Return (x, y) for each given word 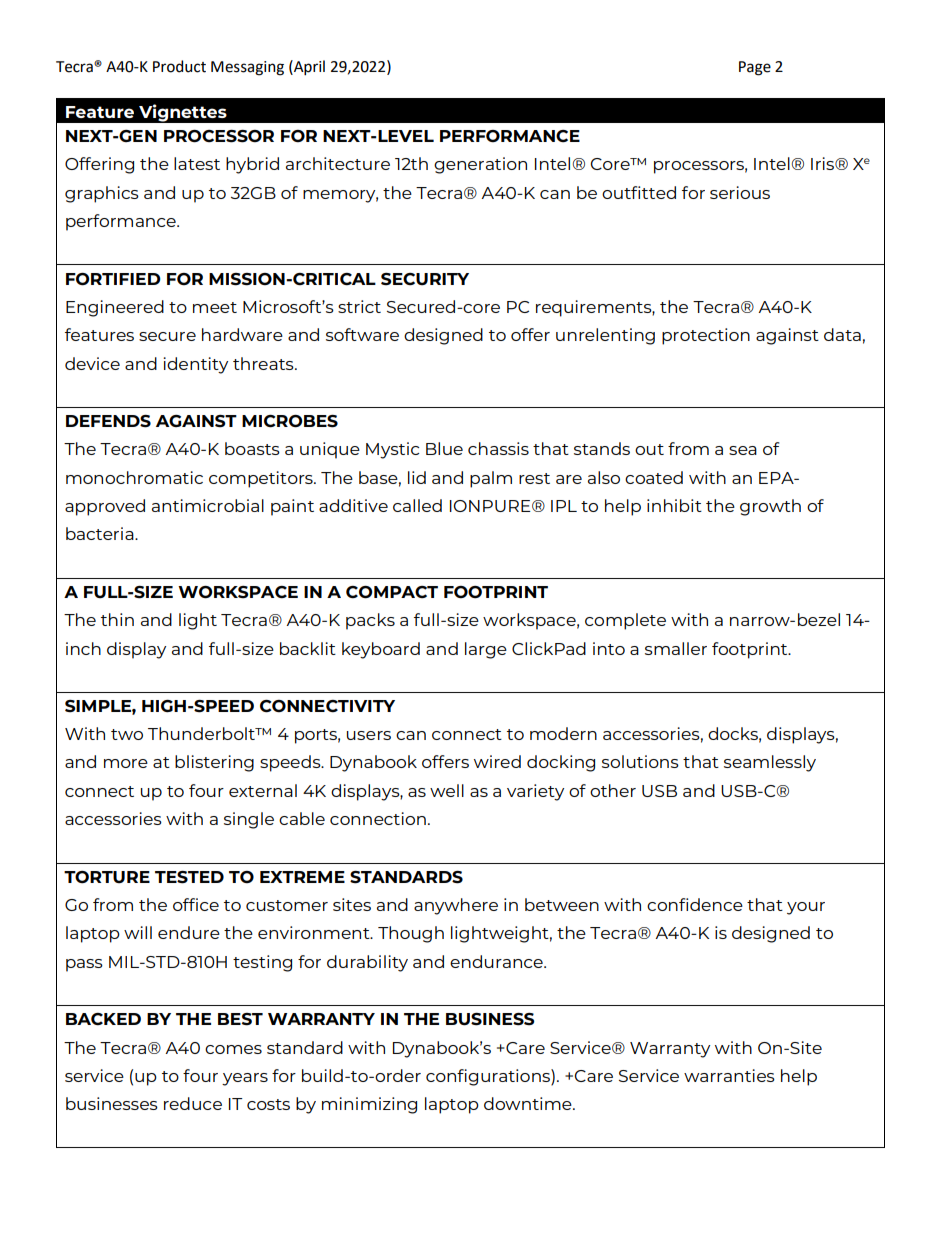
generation (480, 165)
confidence (695, 904)
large (486, 650)
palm (491, 479)
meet (215, 307)
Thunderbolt (202, 733)
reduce (193, 1103)
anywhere (456, 906)
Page (755, 68)
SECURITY (425, 279)
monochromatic (134, 477)
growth (770, 507)
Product (179, 66)
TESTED (189, 877)
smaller (676, 648)
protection (706, 336)
